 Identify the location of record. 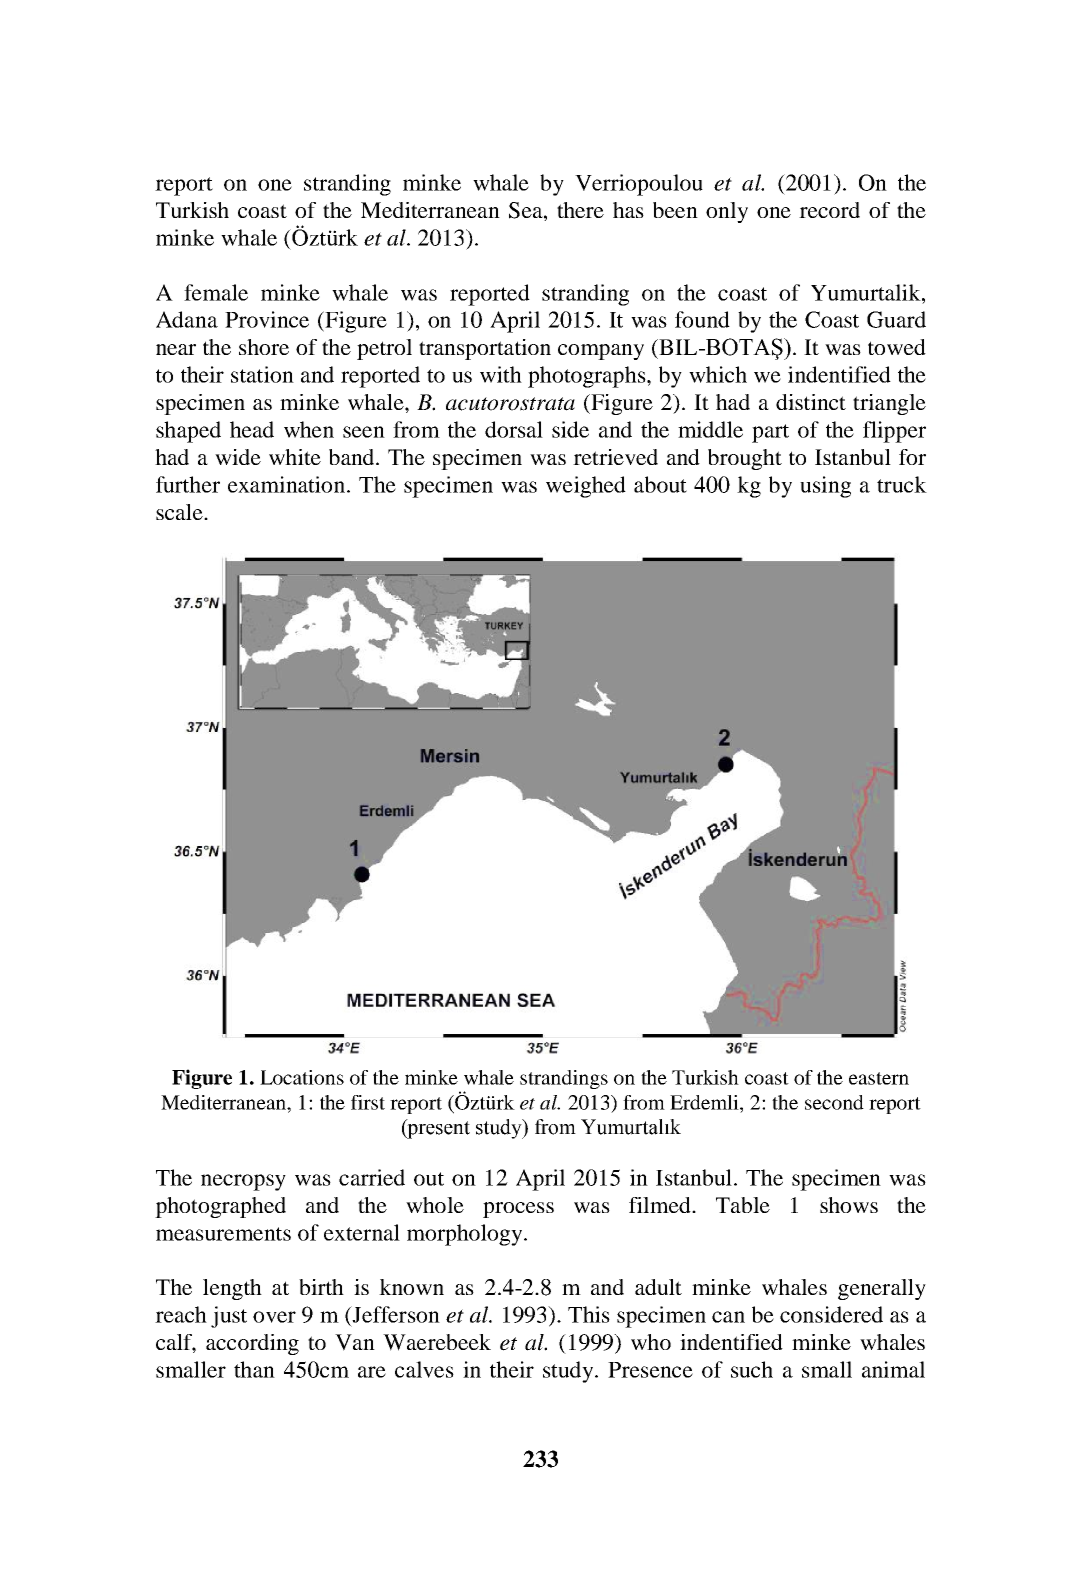
(829, 210).
